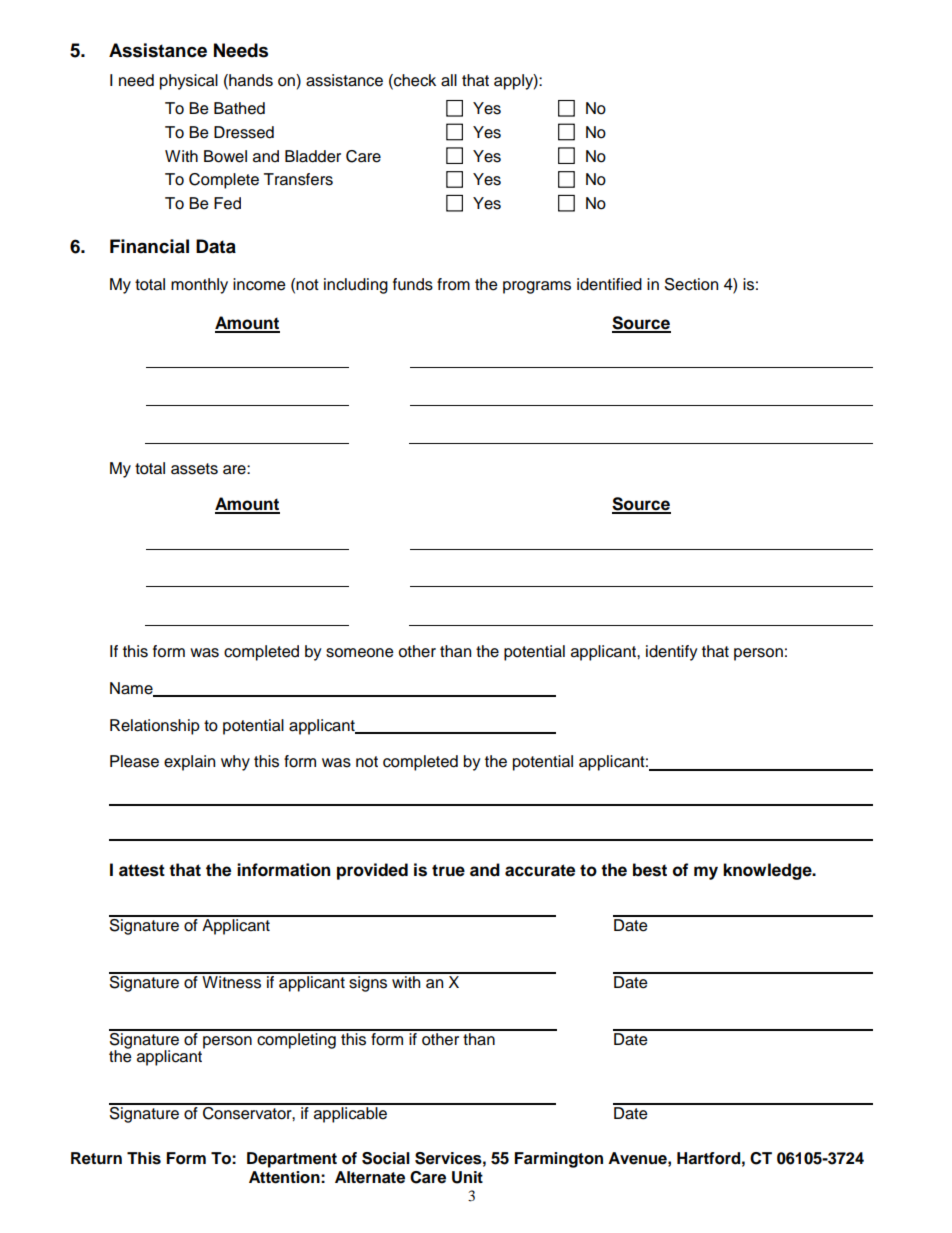 The height and width of the page is (1233, 952). I want to click on identify, so click(672, 653).
